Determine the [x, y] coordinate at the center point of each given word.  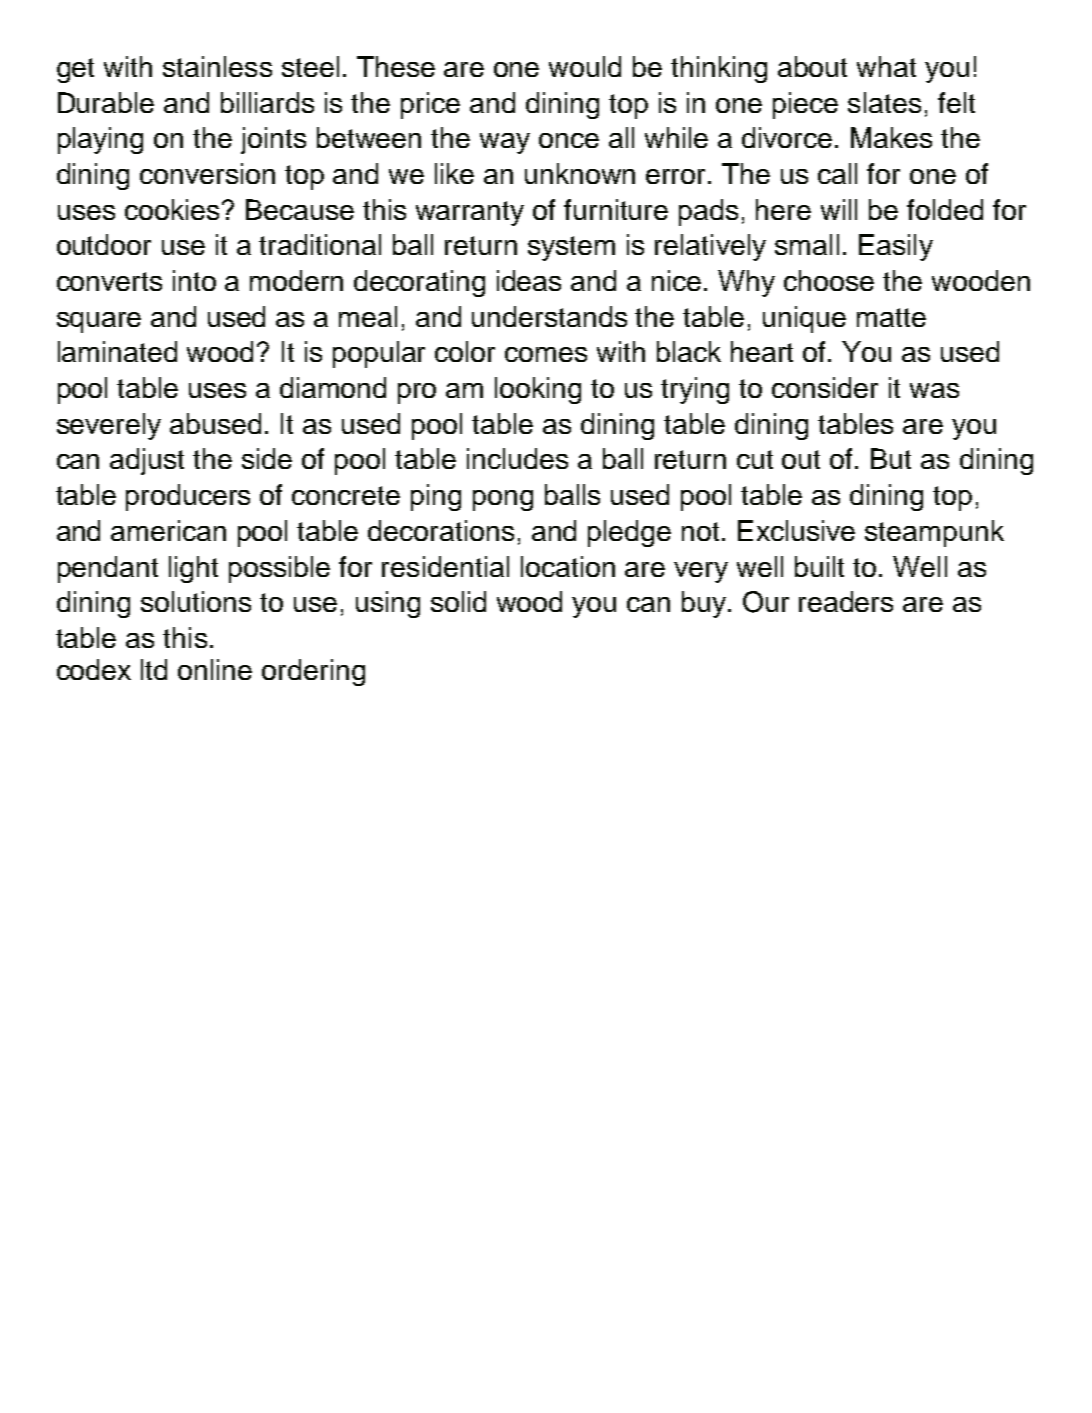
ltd [154, 669]
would [585, 66]
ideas [529, 280]
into [194, 280]
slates [884, 102]
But [891, 458]
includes [517, 458]
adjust [147, 461]
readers [846, 601]
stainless [217, 66]
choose [829, 280]
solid [458, 601]
